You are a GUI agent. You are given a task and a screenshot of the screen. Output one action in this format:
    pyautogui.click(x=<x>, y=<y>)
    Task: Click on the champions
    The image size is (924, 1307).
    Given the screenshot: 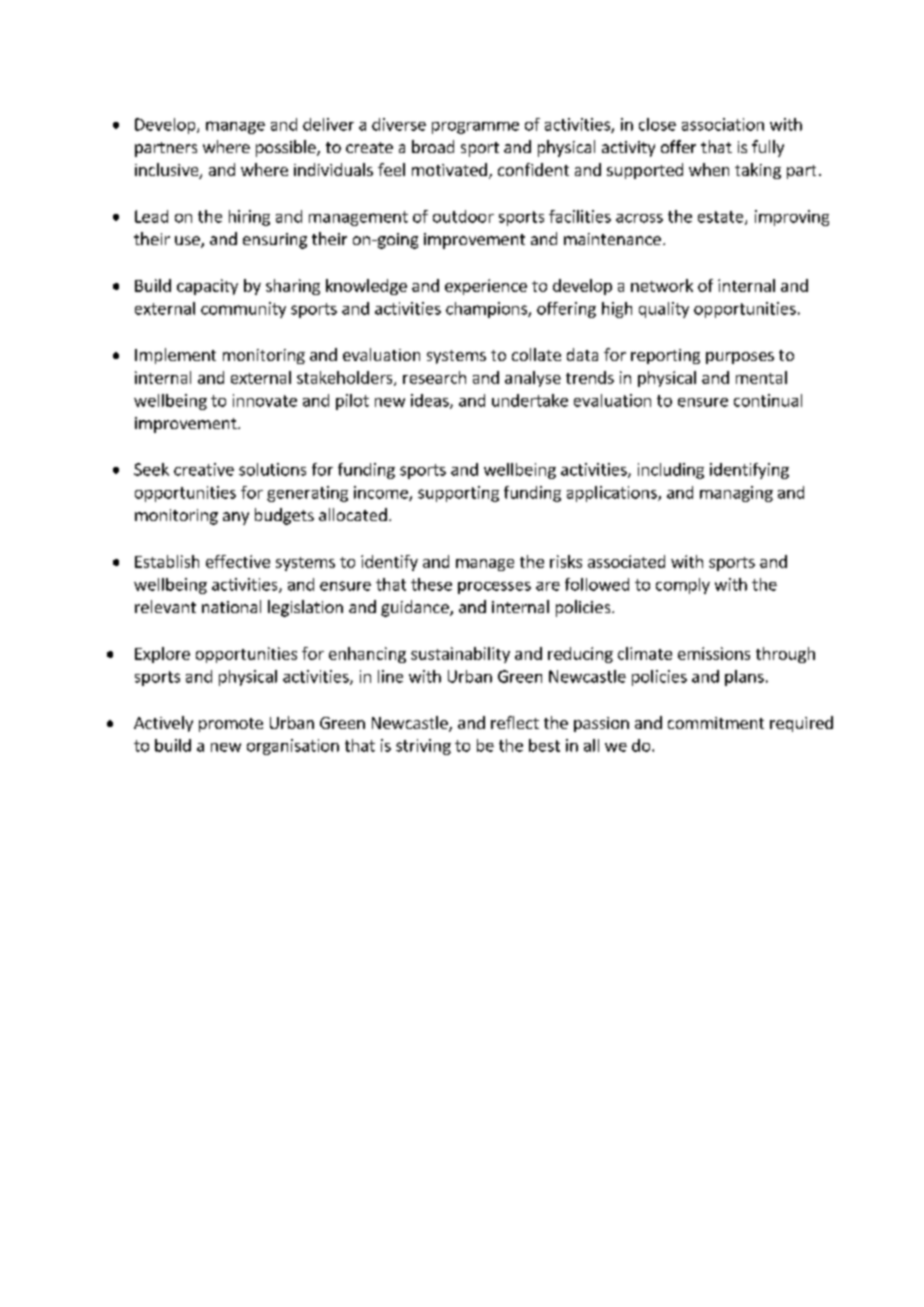 What is the action you would take?
    pyautogui.click(x=487, y=310)
